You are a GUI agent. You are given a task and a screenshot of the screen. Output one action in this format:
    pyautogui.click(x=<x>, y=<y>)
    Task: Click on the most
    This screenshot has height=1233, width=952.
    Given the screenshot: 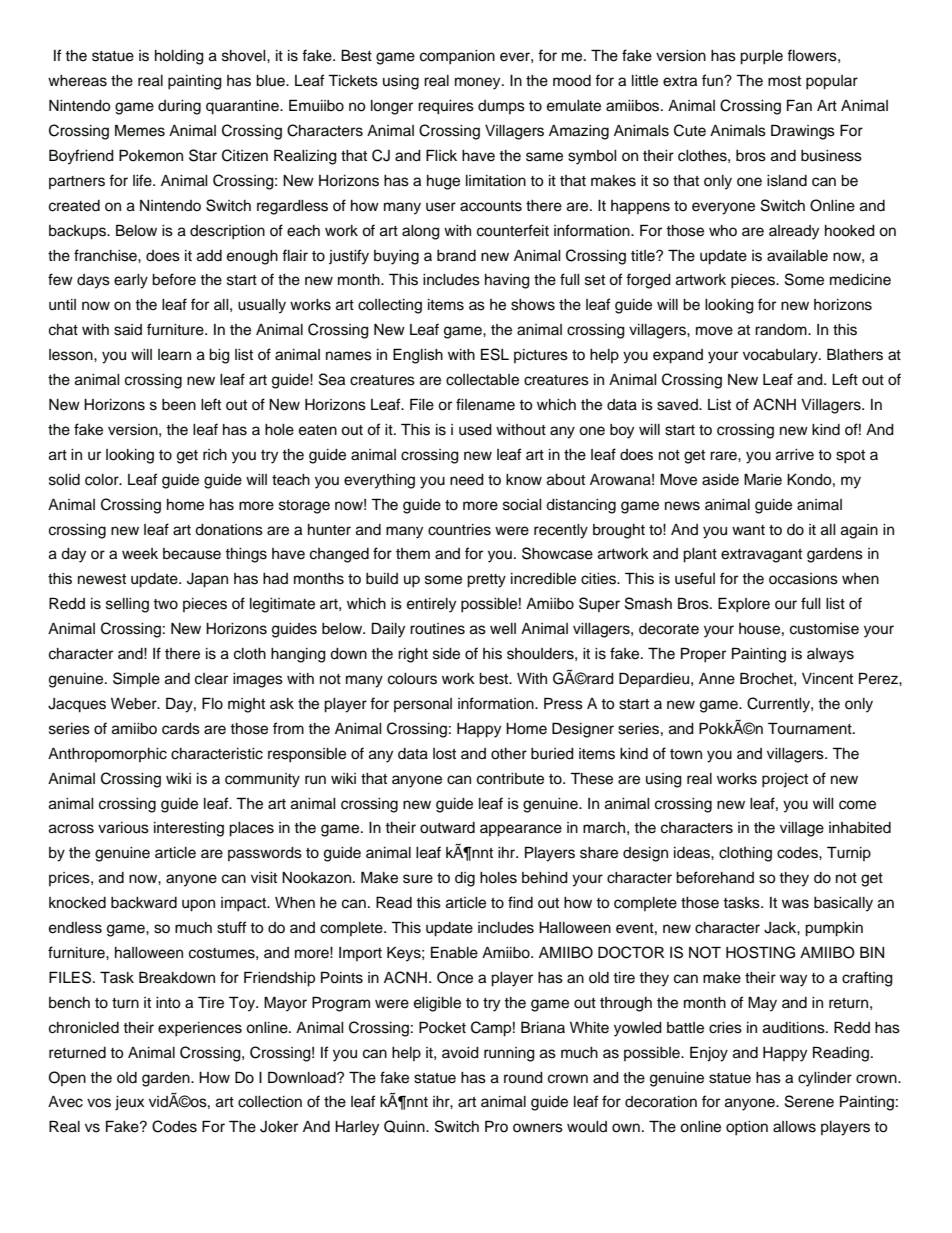 What is the action you would take?
    pyautogui.click(x=784, y=81)
